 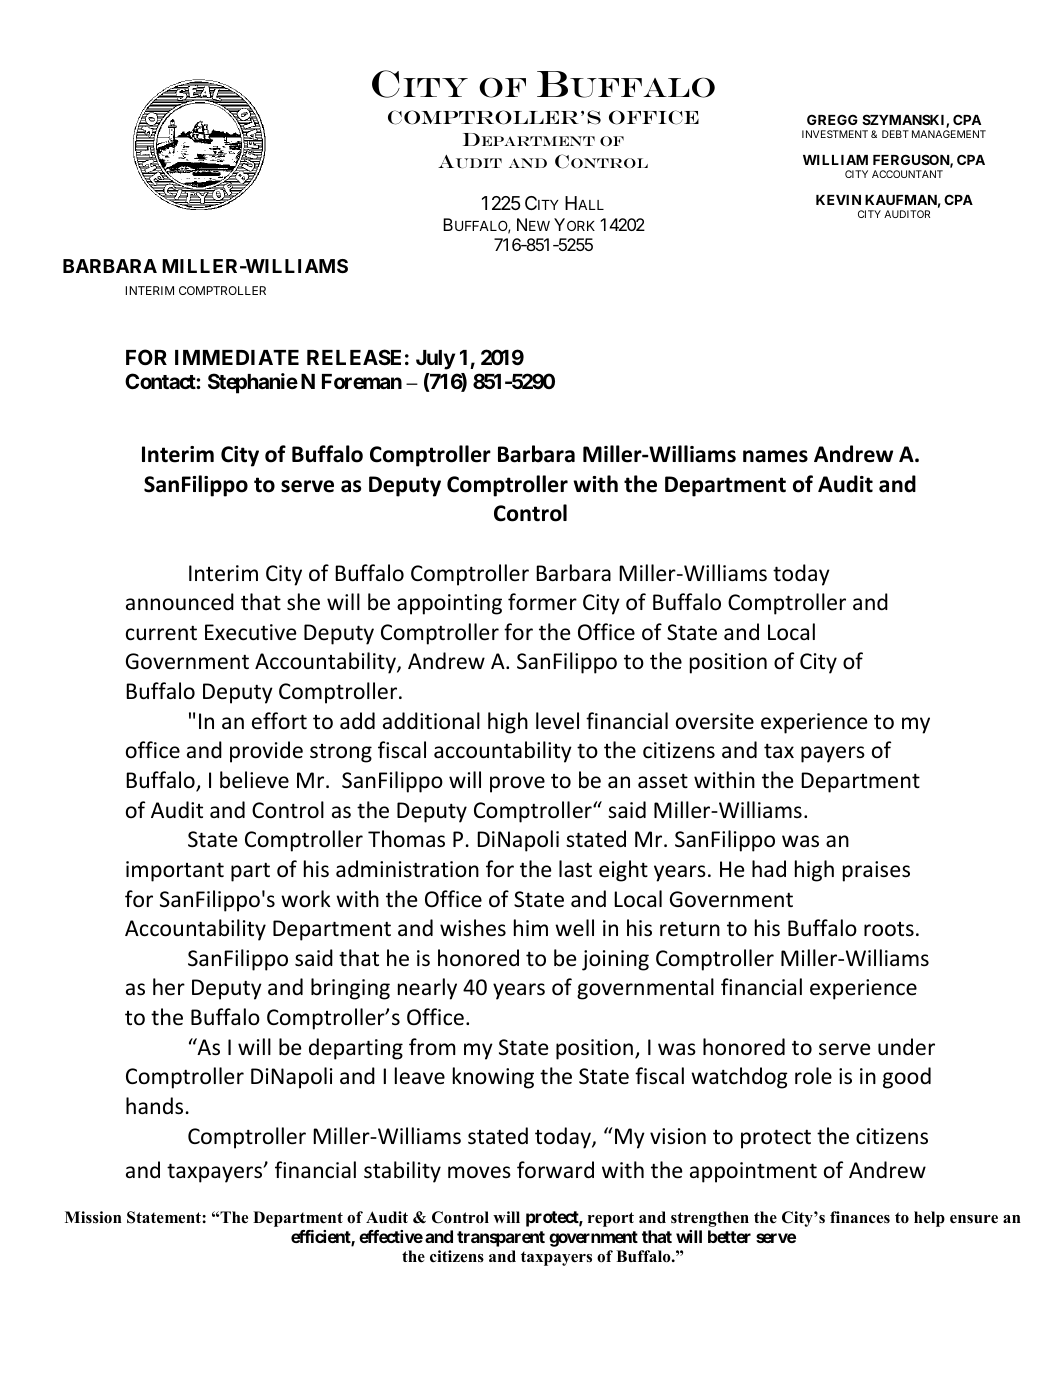 What do you see at coordinates (663, 781) in the document?
I see `asset` at bounding box center [663, 781].
